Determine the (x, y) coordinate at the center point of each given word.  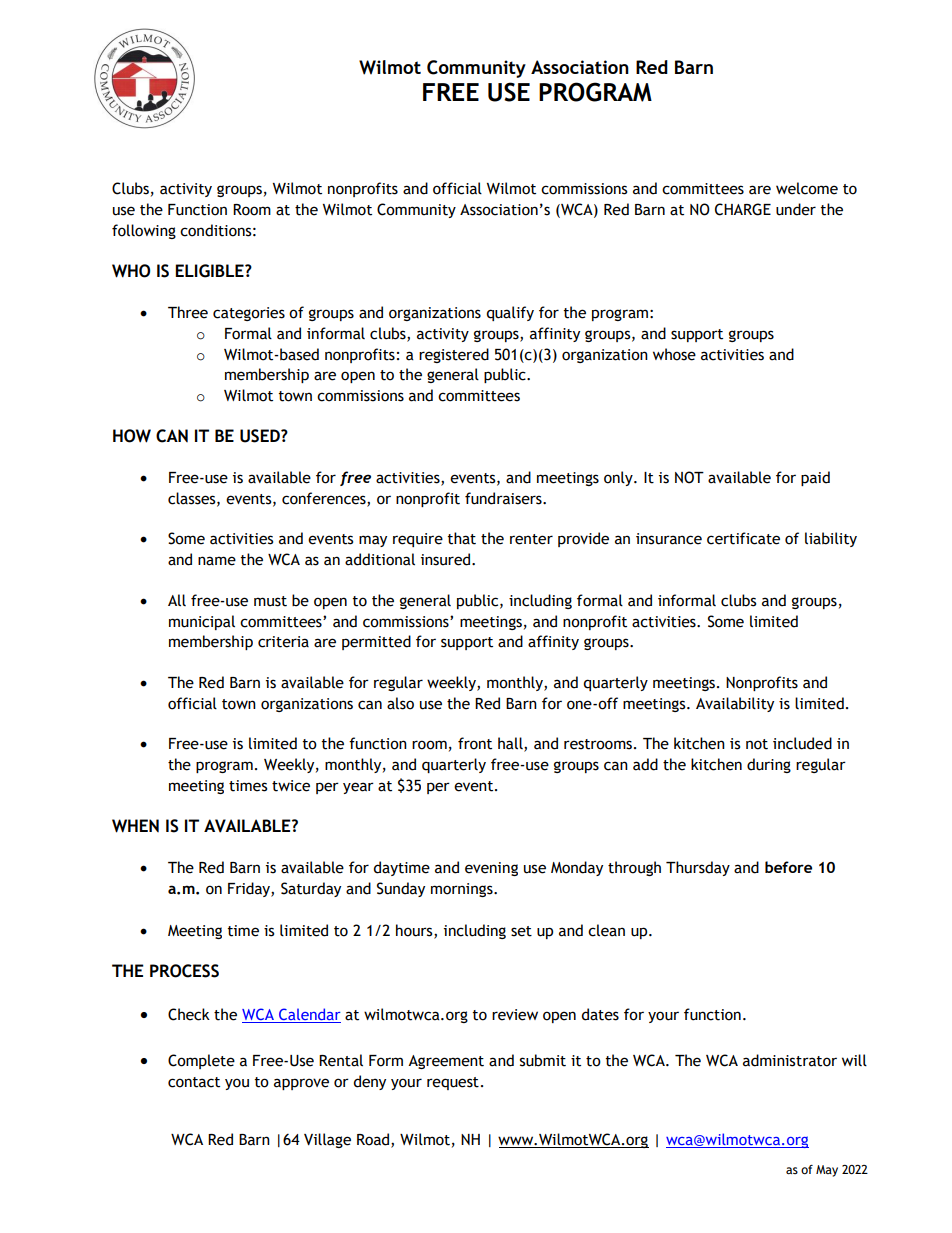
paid (815, 478)
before (788, 867)
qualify (510, 313)
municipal (202, 622)
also (400, 703)
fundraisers (504, 498)
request (453, 1083)
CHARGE (743, 209)
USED (261, 436)
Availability (735, 704)
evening (491, 869)
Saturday (311, 889)
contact (194, 1082)
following (144, 231)
